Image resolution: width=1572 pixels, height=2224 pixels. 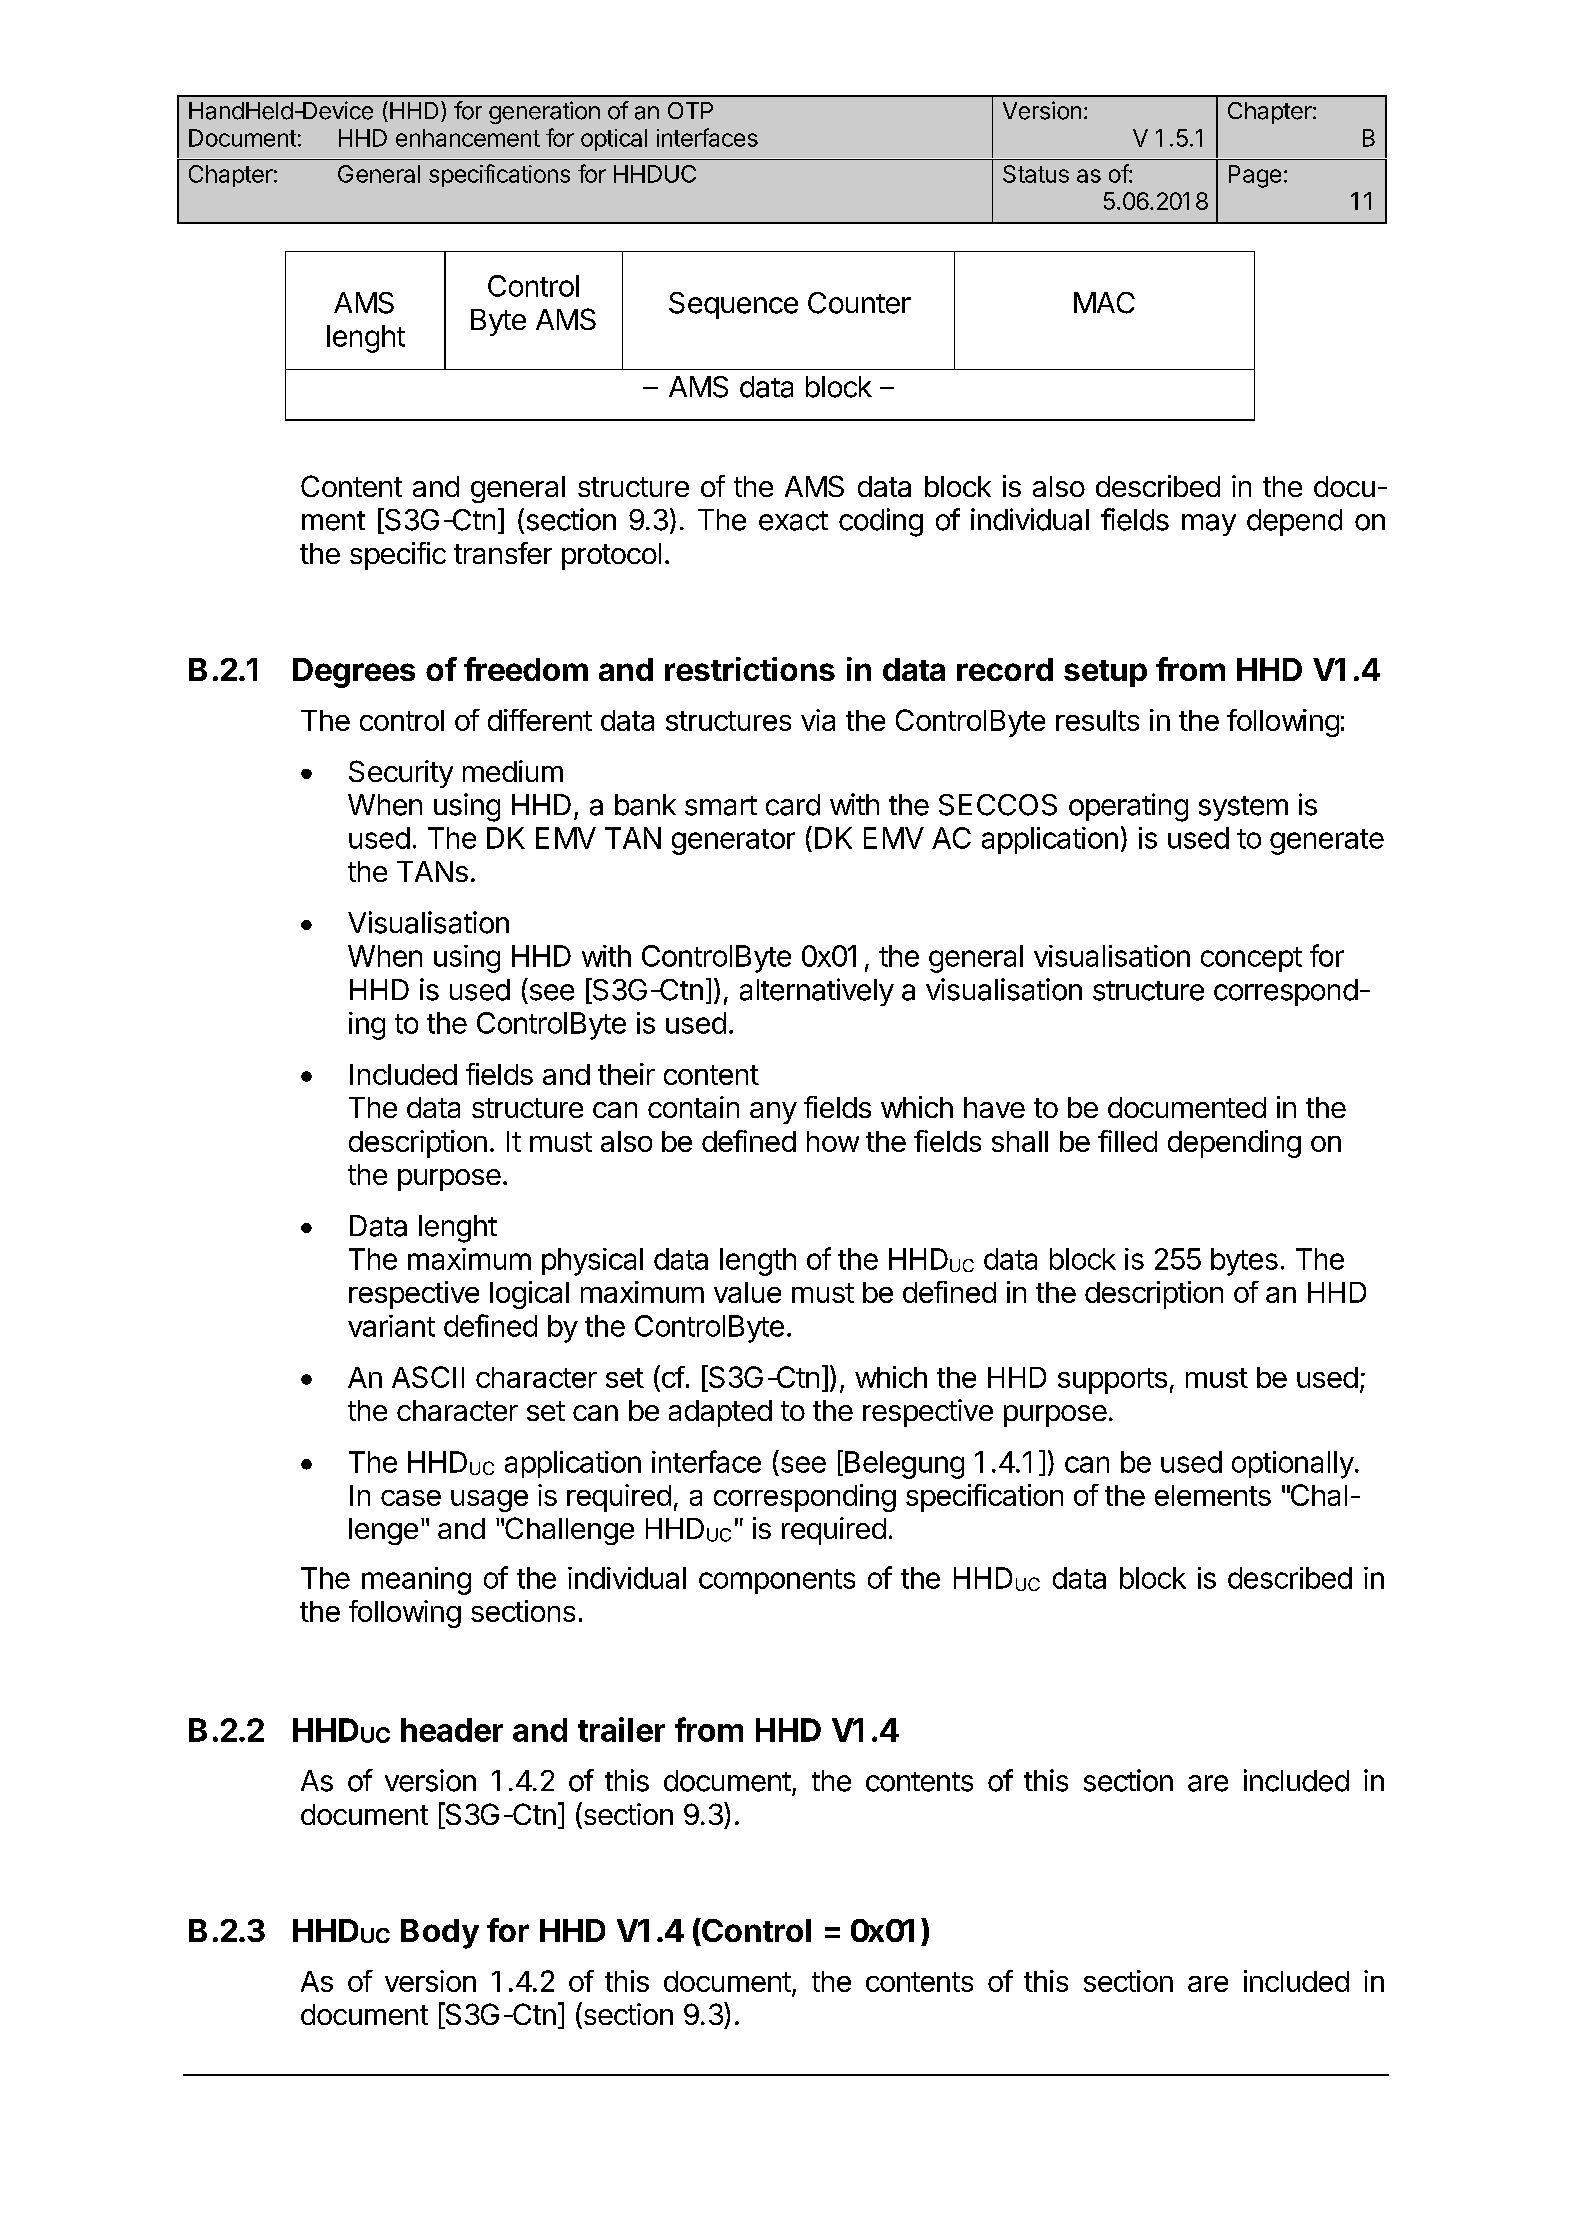 I want to click on Page, so click(x=1255, y=176).
